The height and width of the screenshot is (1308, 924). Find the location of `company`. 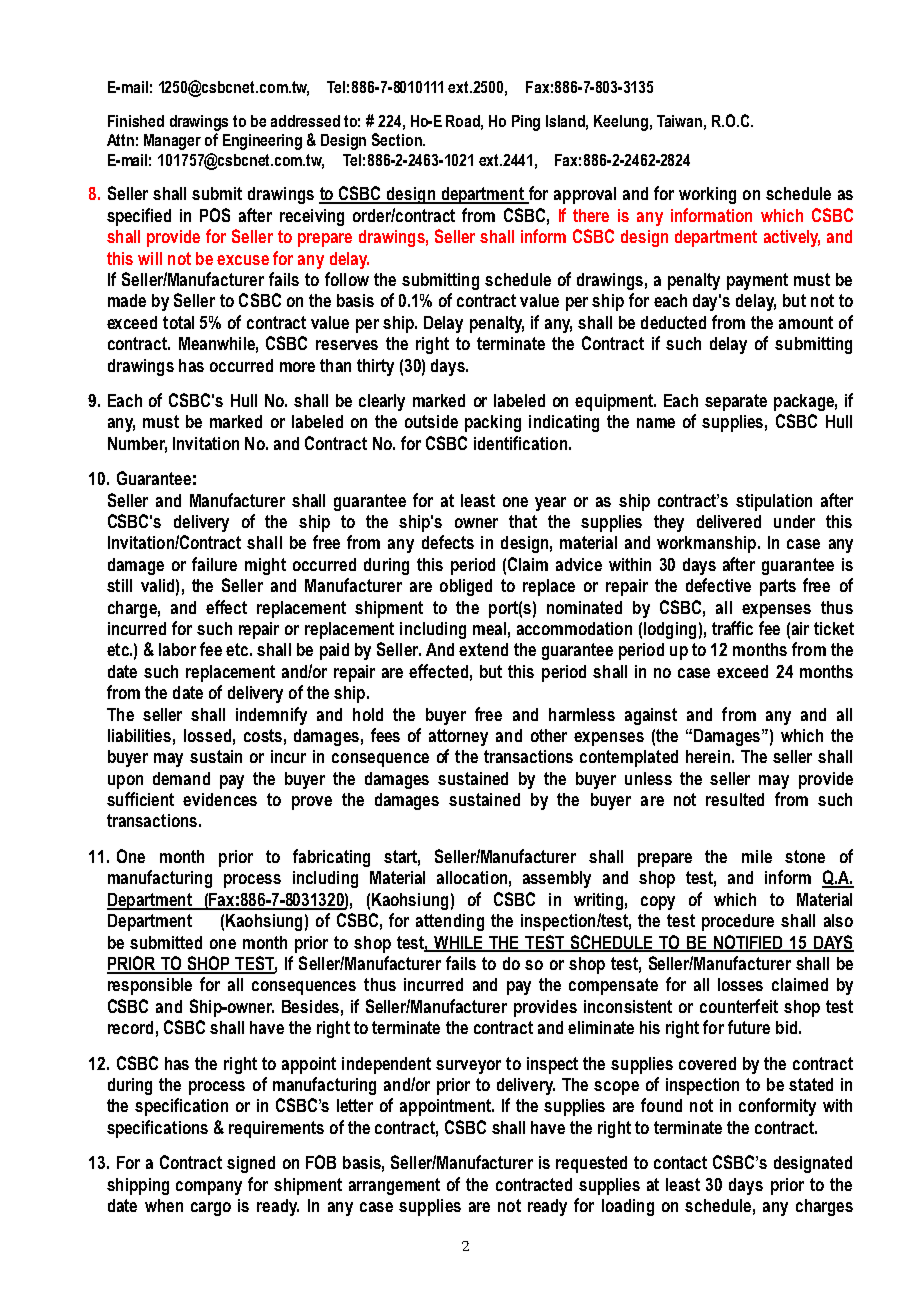

company is located at coordinates (209, 1188).
